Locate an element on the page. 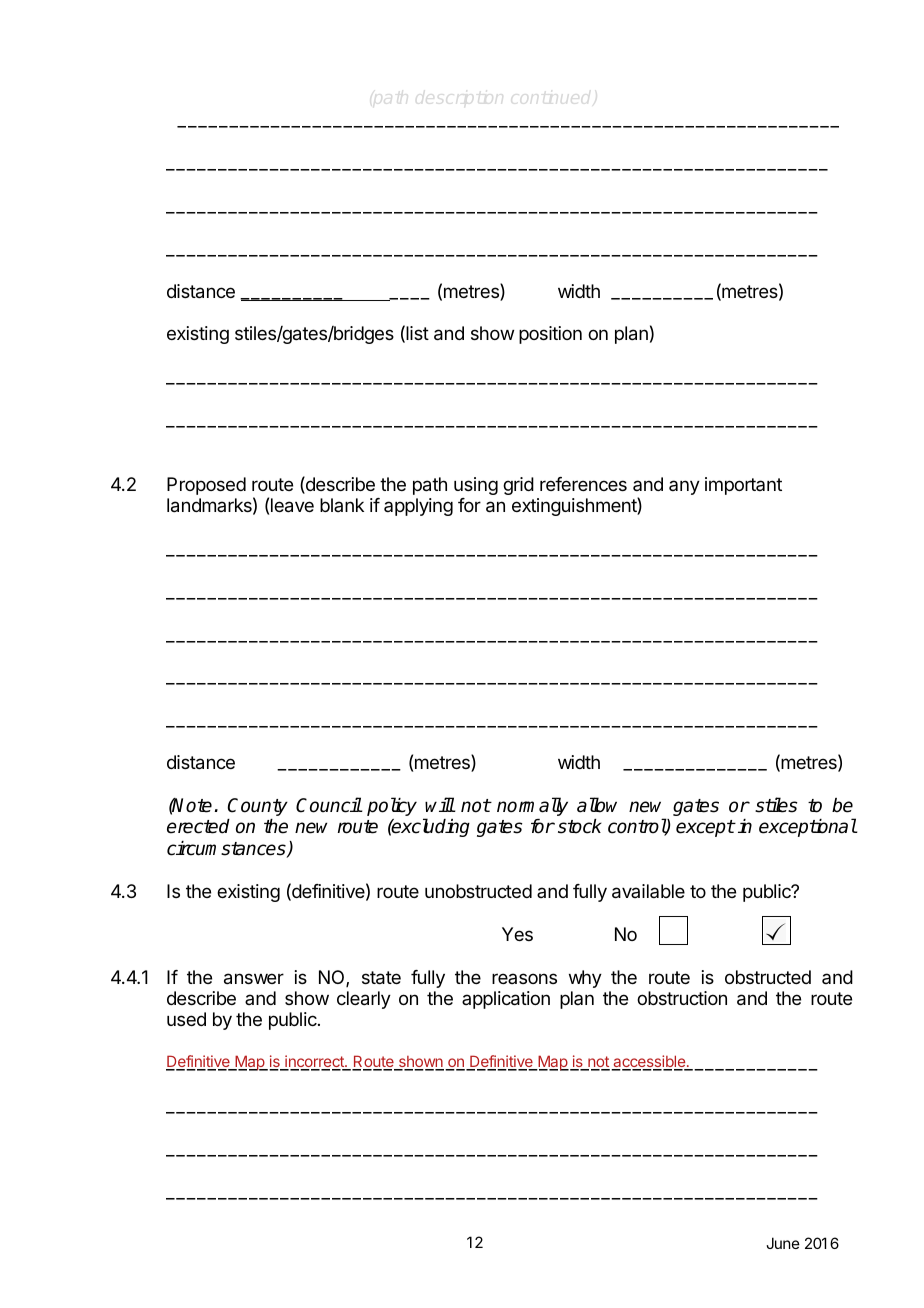 This document has height=1308, width=924. important is located at coordinates (743, 486).
